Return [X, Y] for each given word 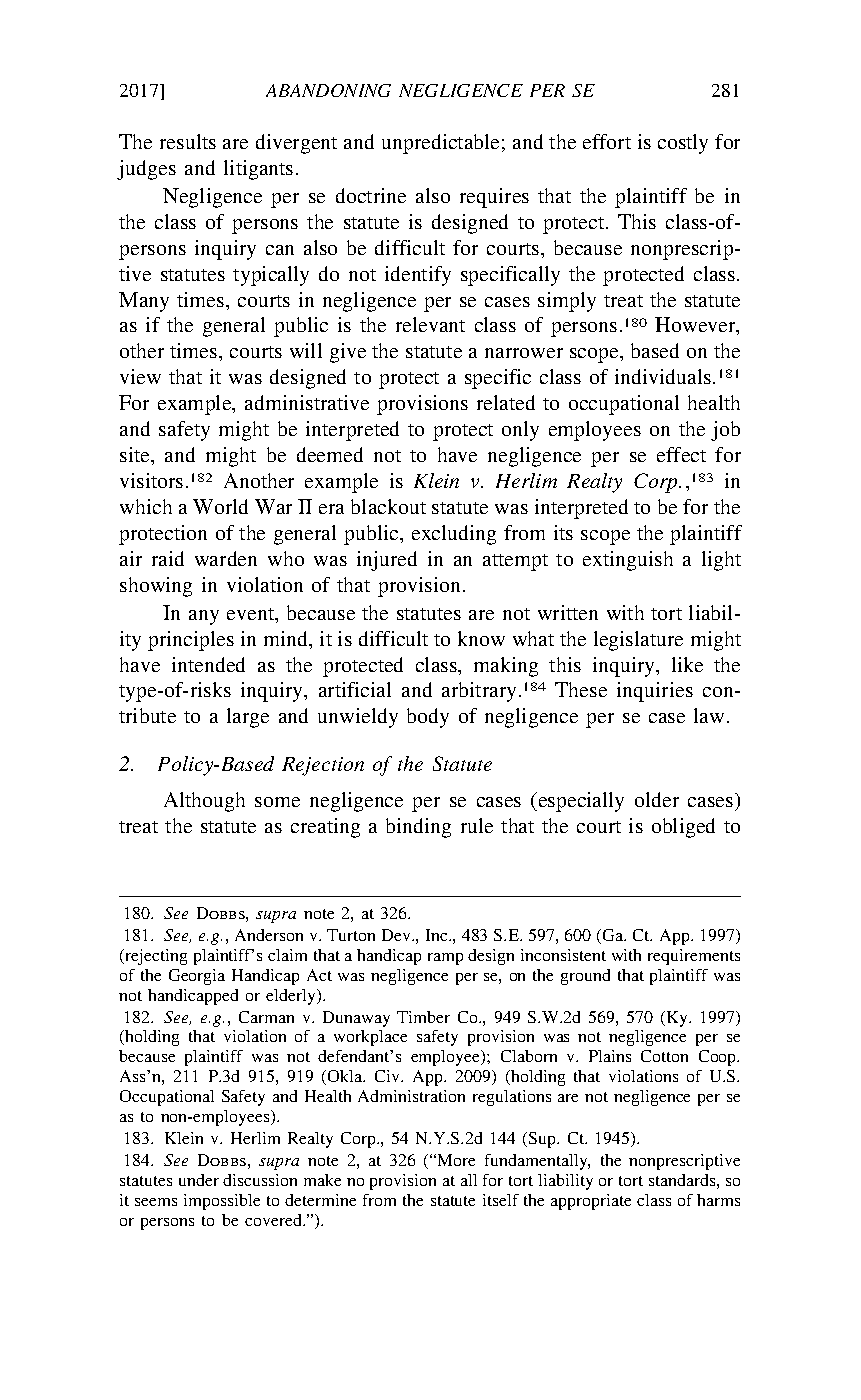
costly [683, 144]
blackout [388, 506]
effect [681, 454]
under [199, 1180]
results [188, 141]
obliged [683, 828]
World [220, 506]
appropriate [591, 1202]
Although [204, 802]
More [456, 1160]
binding [418, 828]
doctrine [371, 195]
